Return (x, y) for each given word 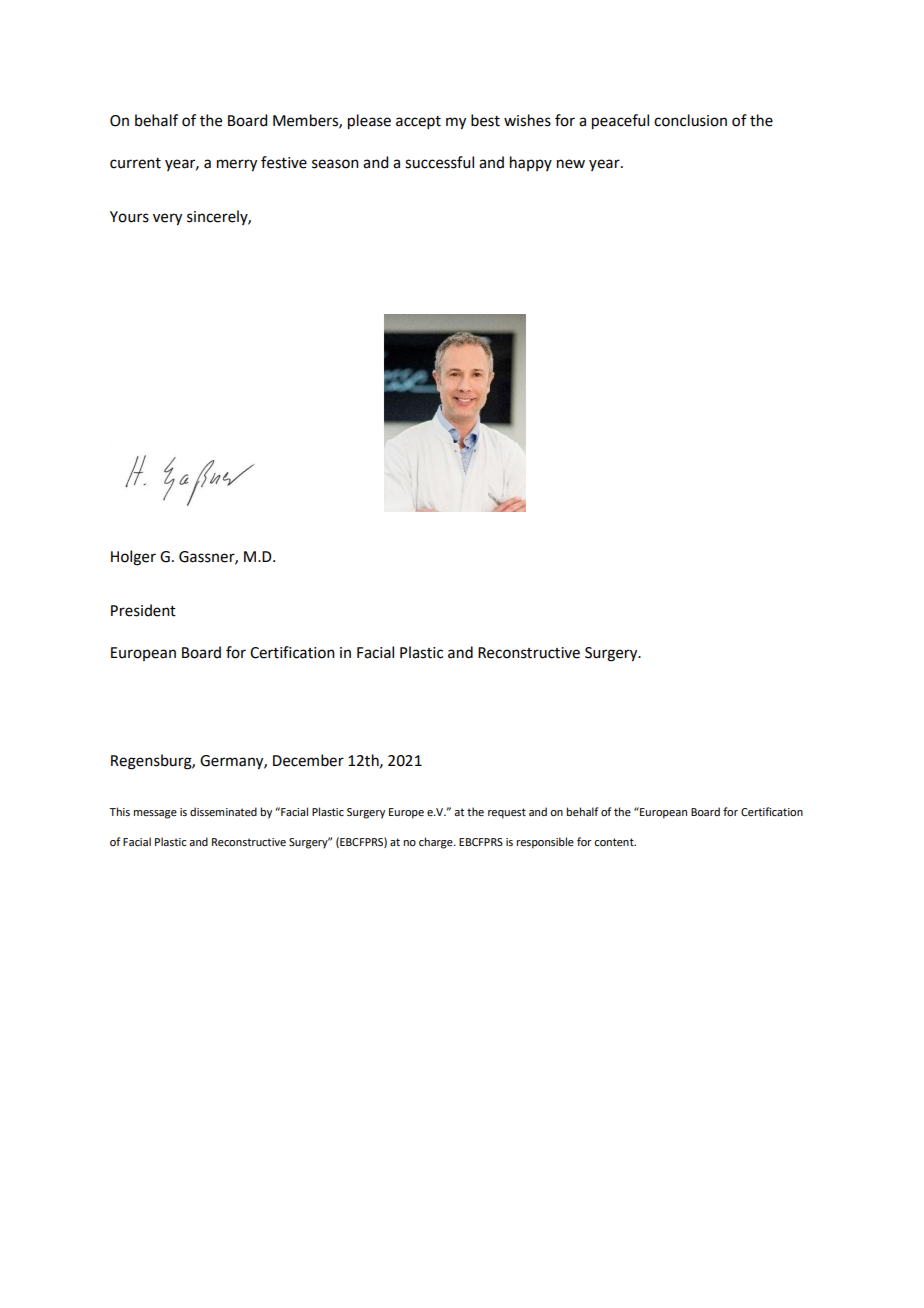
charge (437, 843)
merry (237, 165)
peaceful (620, 122)
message (155, 814)
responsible (545, 843)
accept (418, 122)
